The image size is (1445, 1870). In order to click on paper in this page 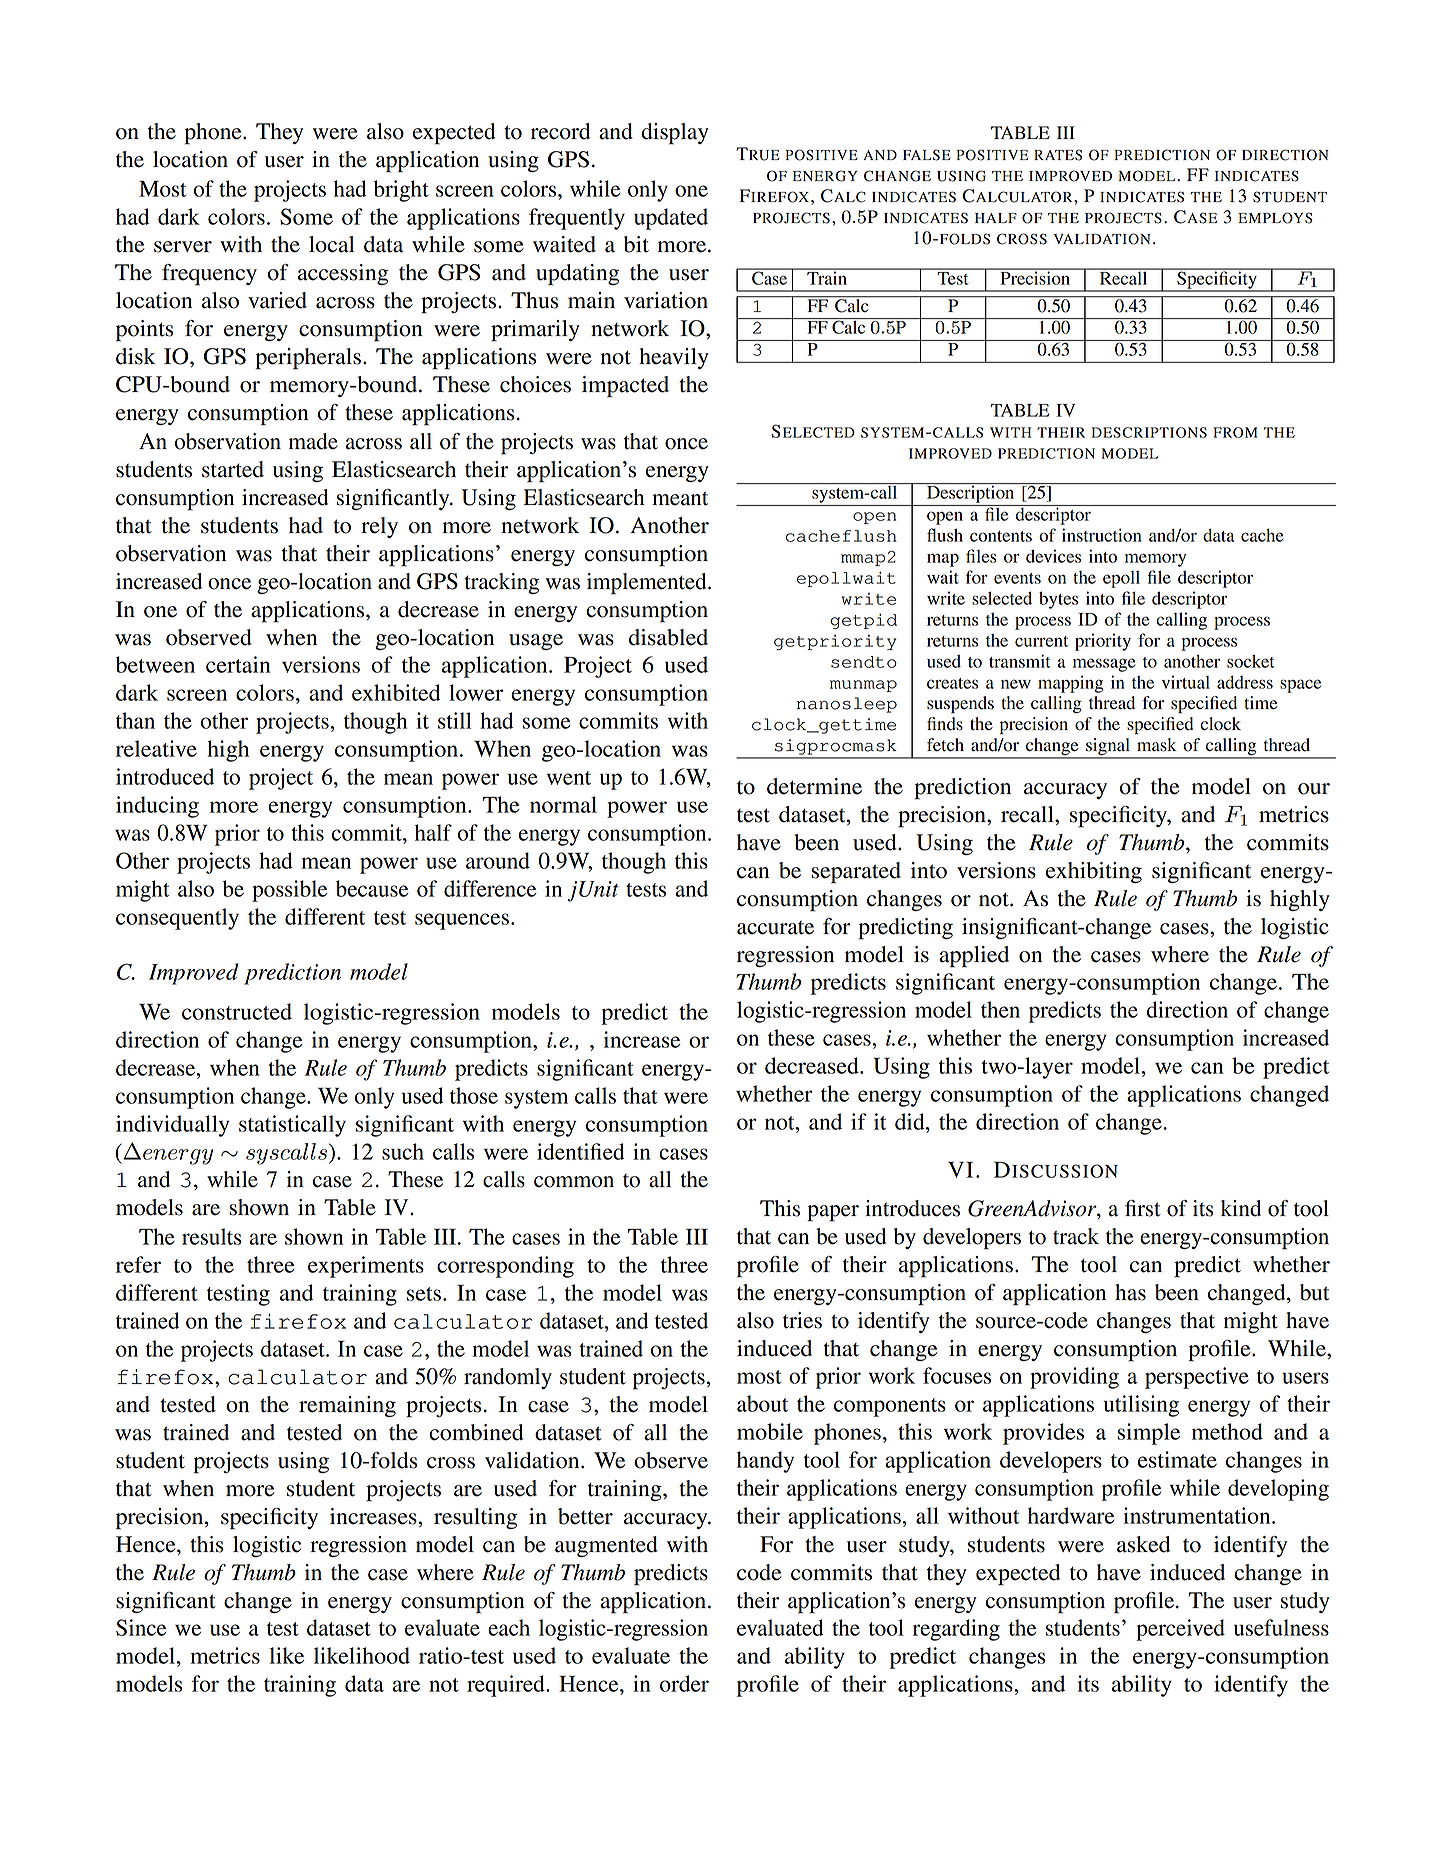, I will do `click(833, 1213)`.
